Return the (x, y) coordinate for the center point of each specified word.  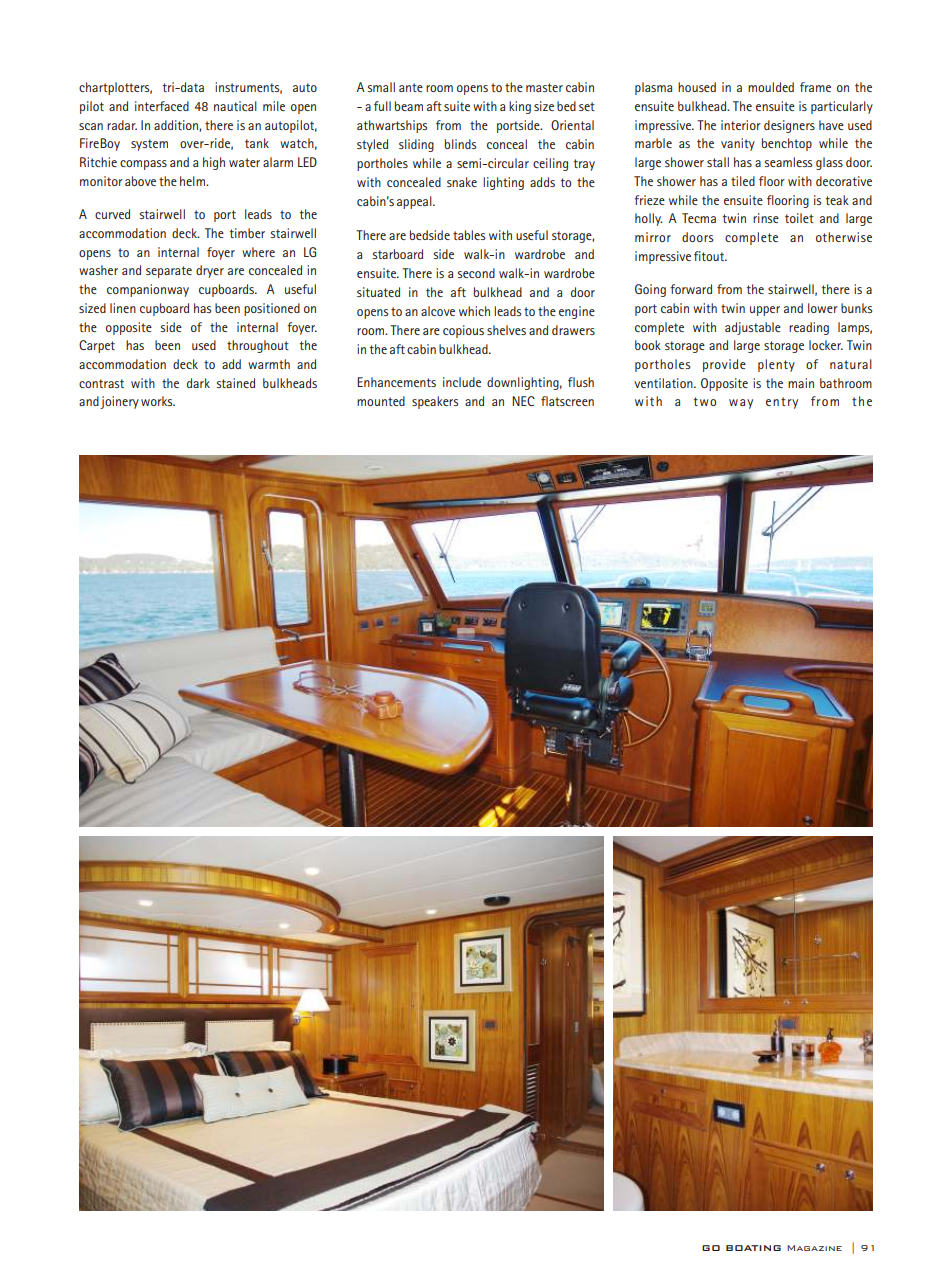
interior (741, 125)
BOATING (753, 1248)
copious (463, 331)
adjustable (753, 328)
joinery (119, 402)
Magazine (814, 1248)
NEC (523, 401)
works (158, 401)
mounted (381, 401)
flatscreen (567, 401)
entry (782, 403)
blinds (460, 144)
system (149, 145)
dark (198, 383)
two (705, 401)
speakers (435, 402)
